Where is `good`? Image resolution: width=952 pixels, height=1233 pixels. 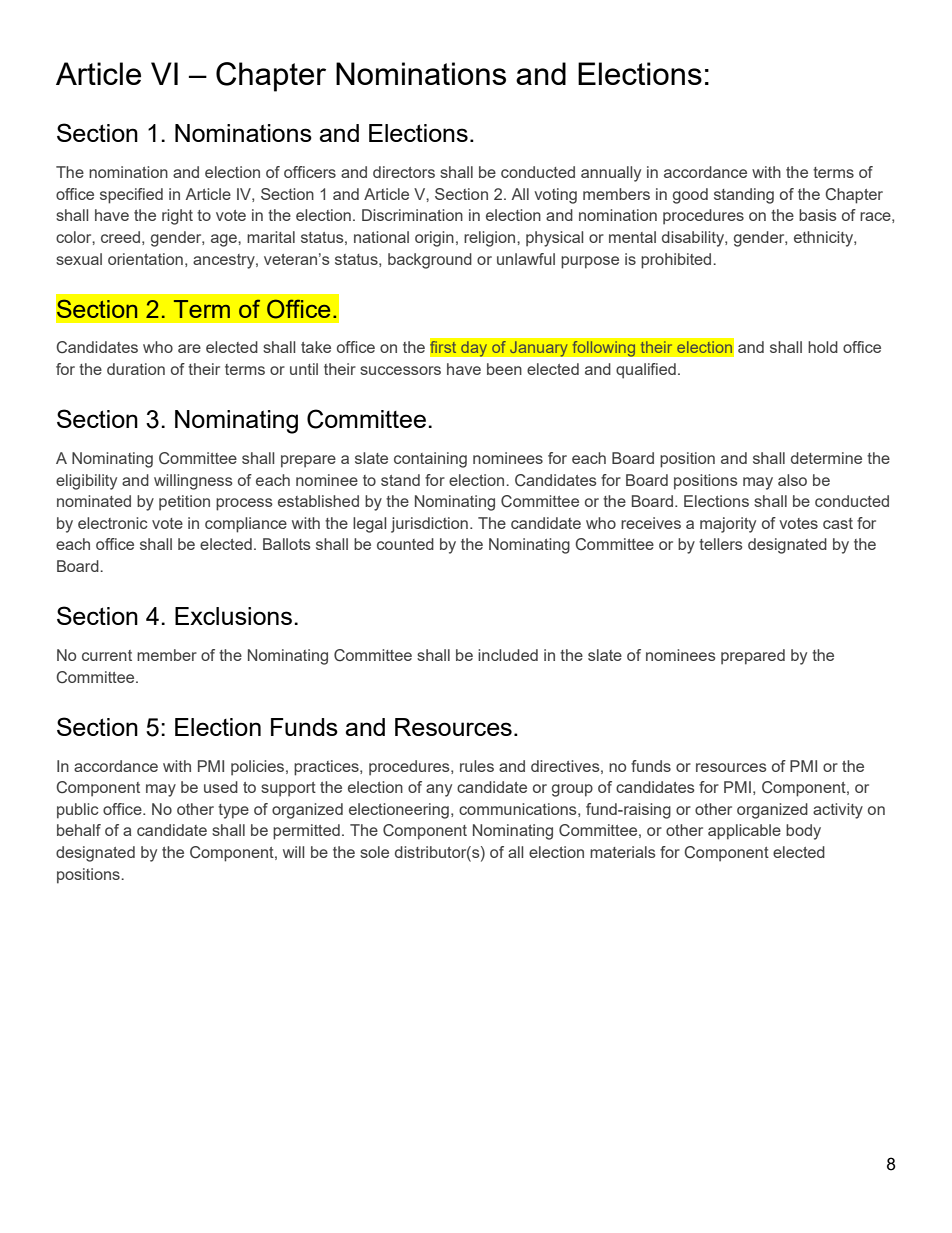
good is located at coordinates (690, 196).
